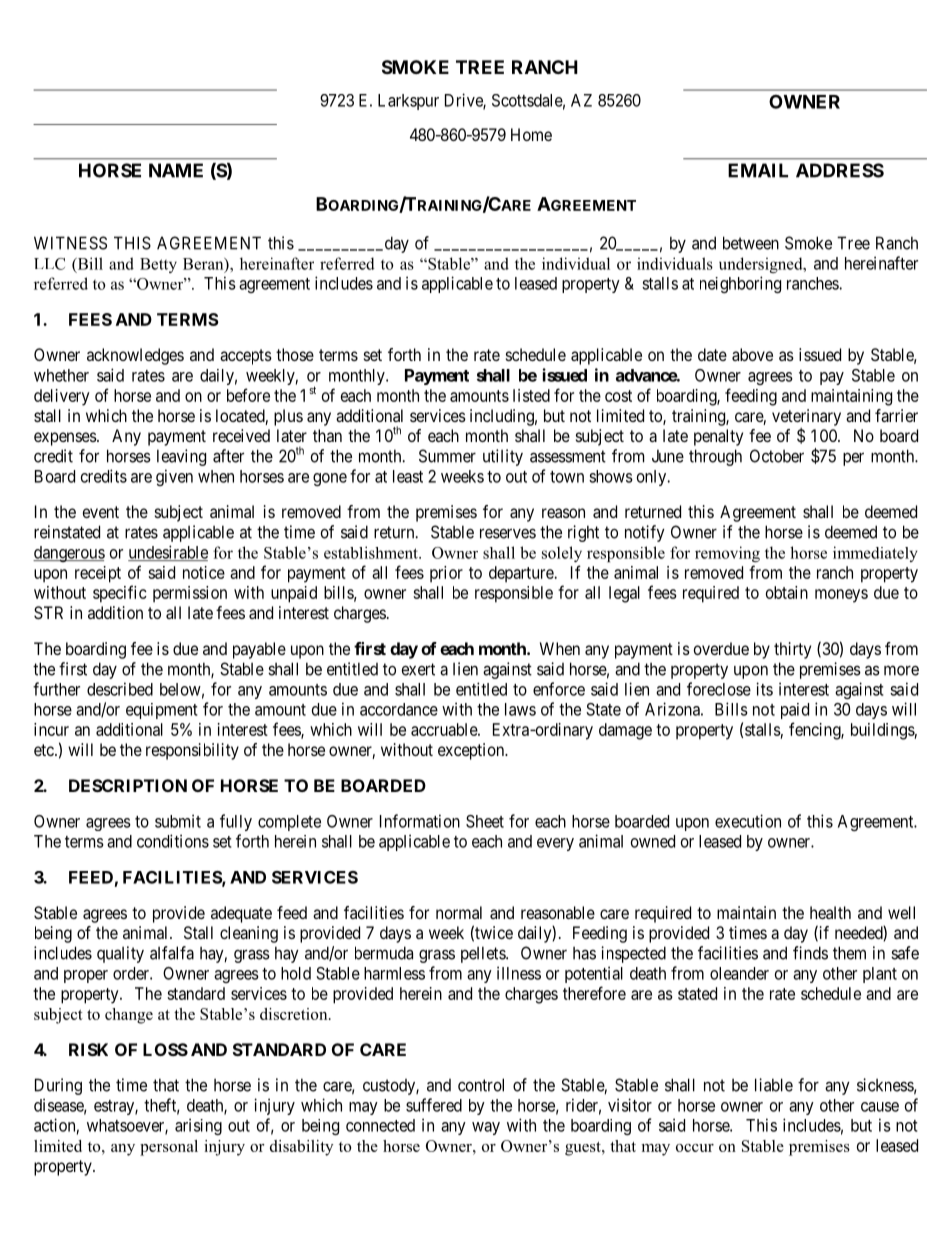 This document has width=952, height=1233. I want to click on execution, so click(748, 821).
